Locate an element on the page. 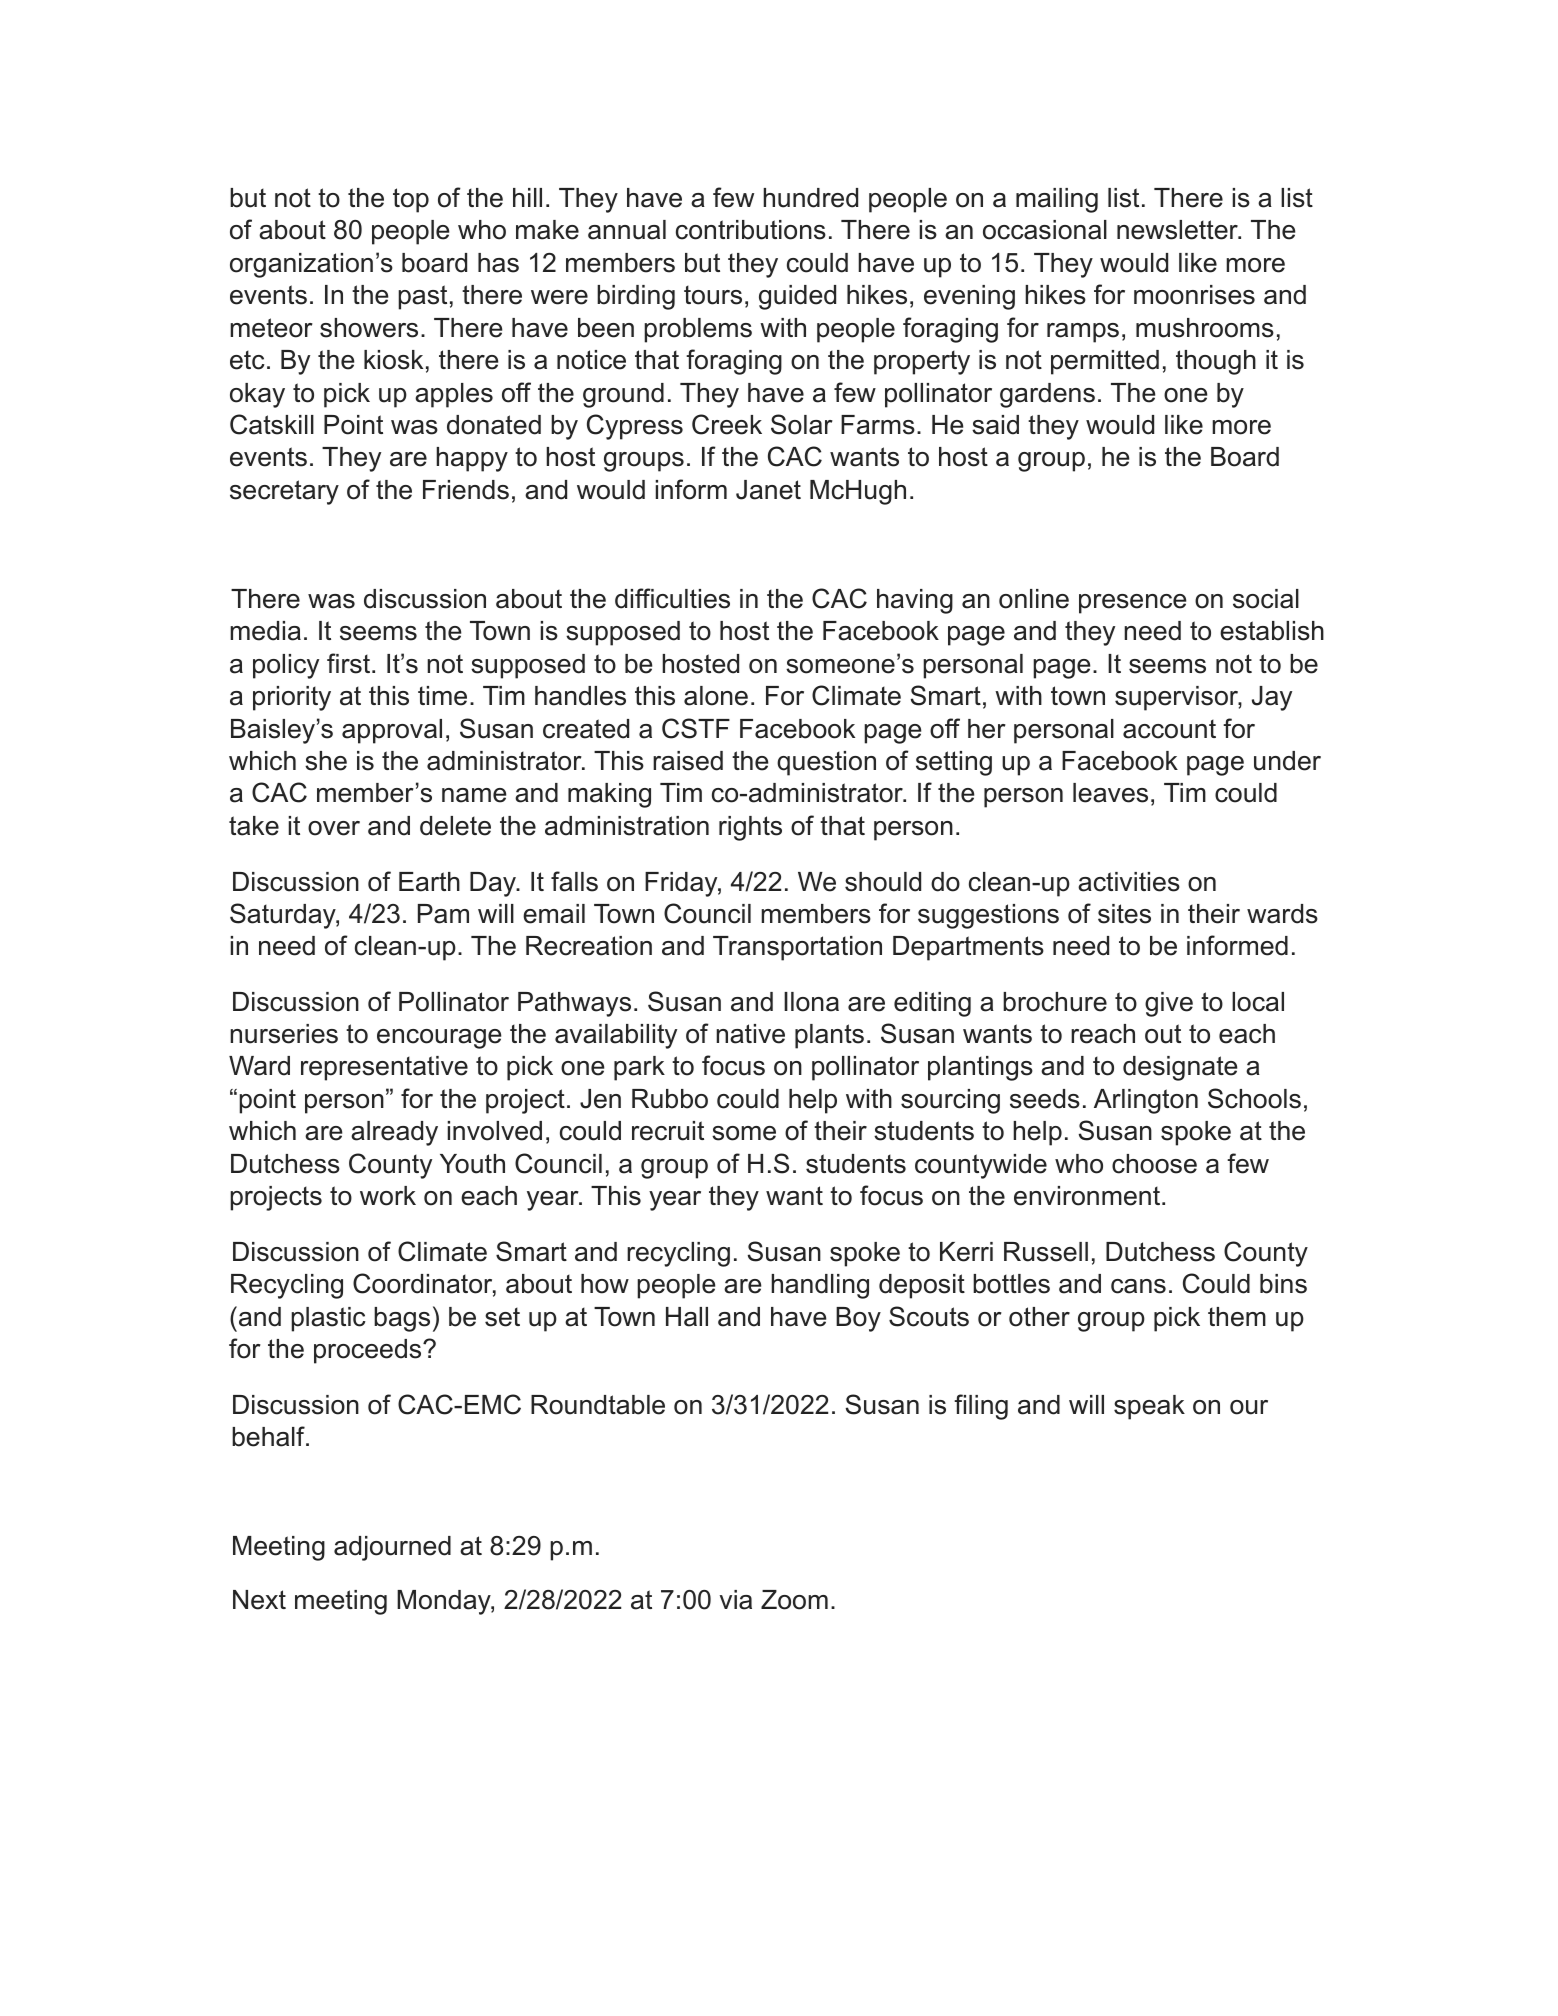  top is located at coordinates (411, 200).
